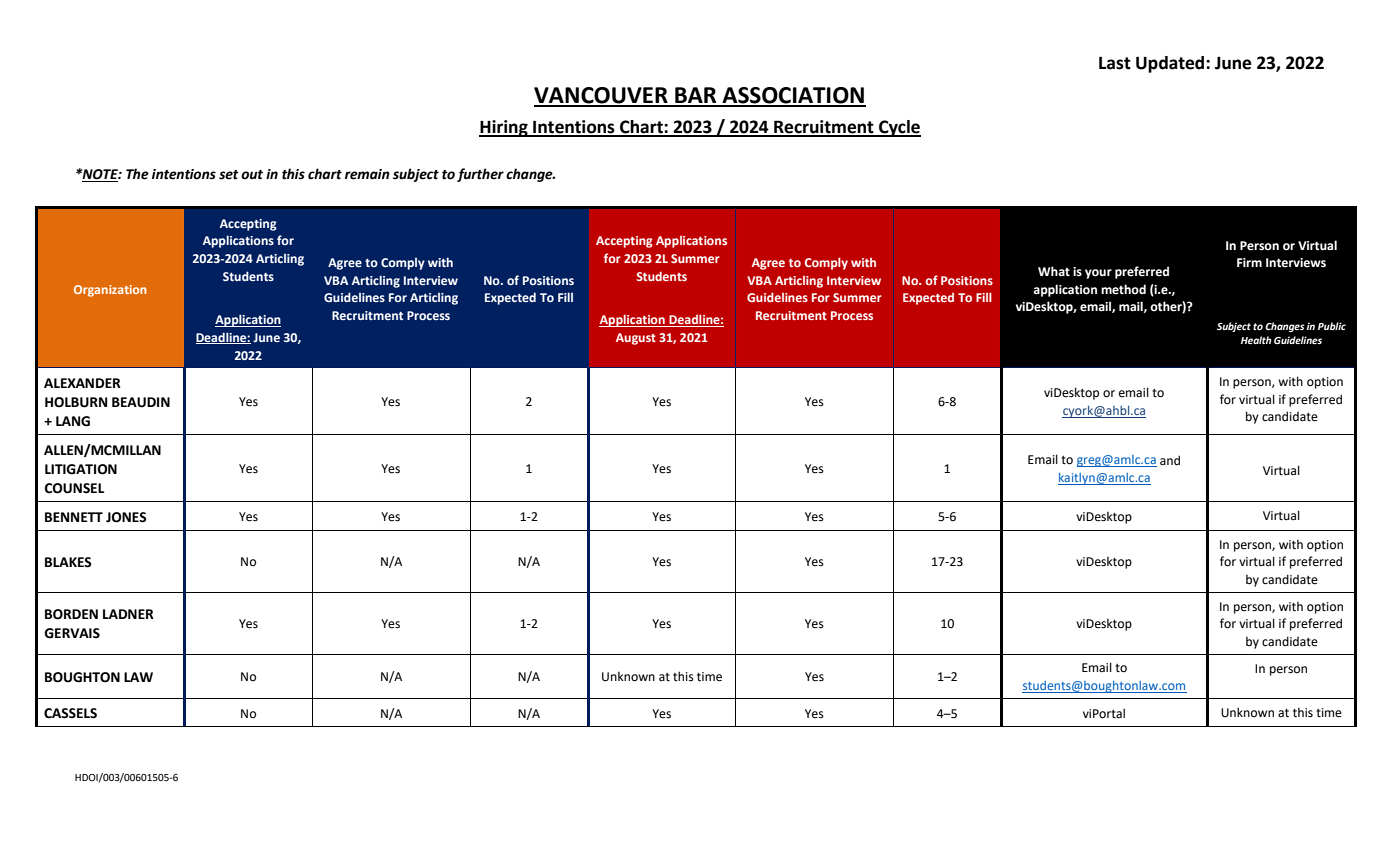  What do you see at coordinates (1256, 340) in the screenshot?
I see `Health` at bounding box center [1256, 340].
